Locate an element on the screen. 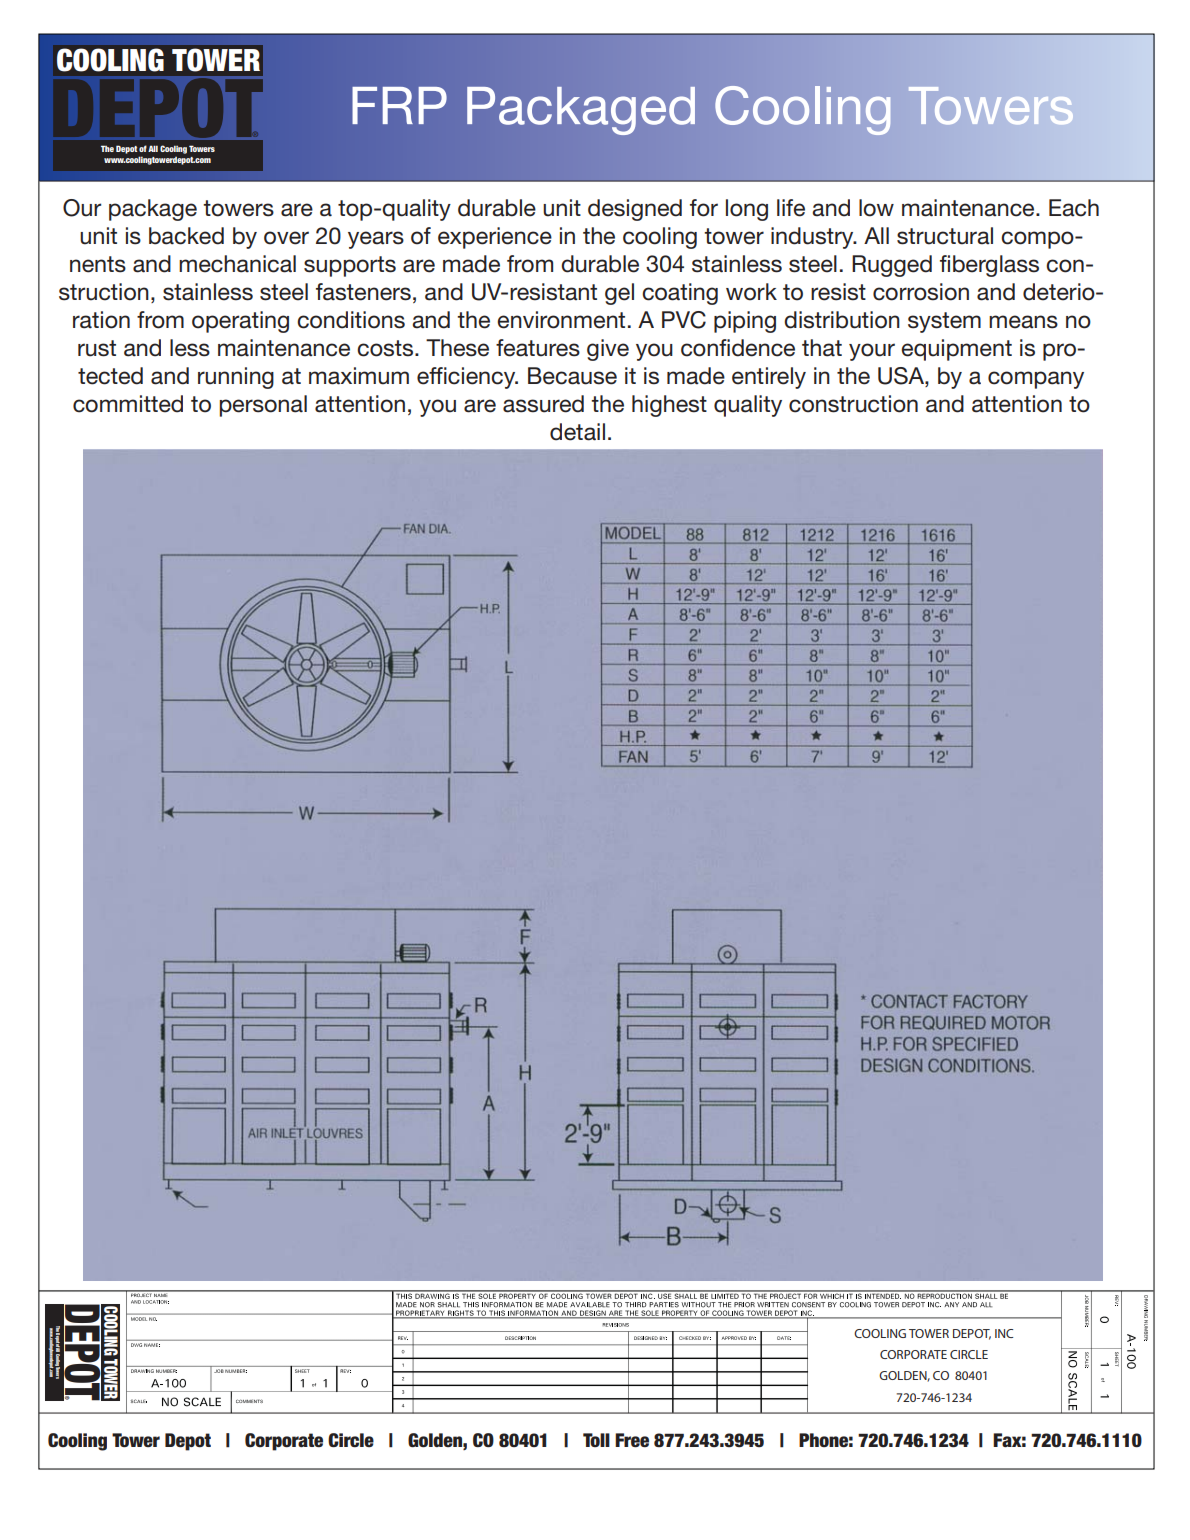  personal is located at coordinates (263, 406).
